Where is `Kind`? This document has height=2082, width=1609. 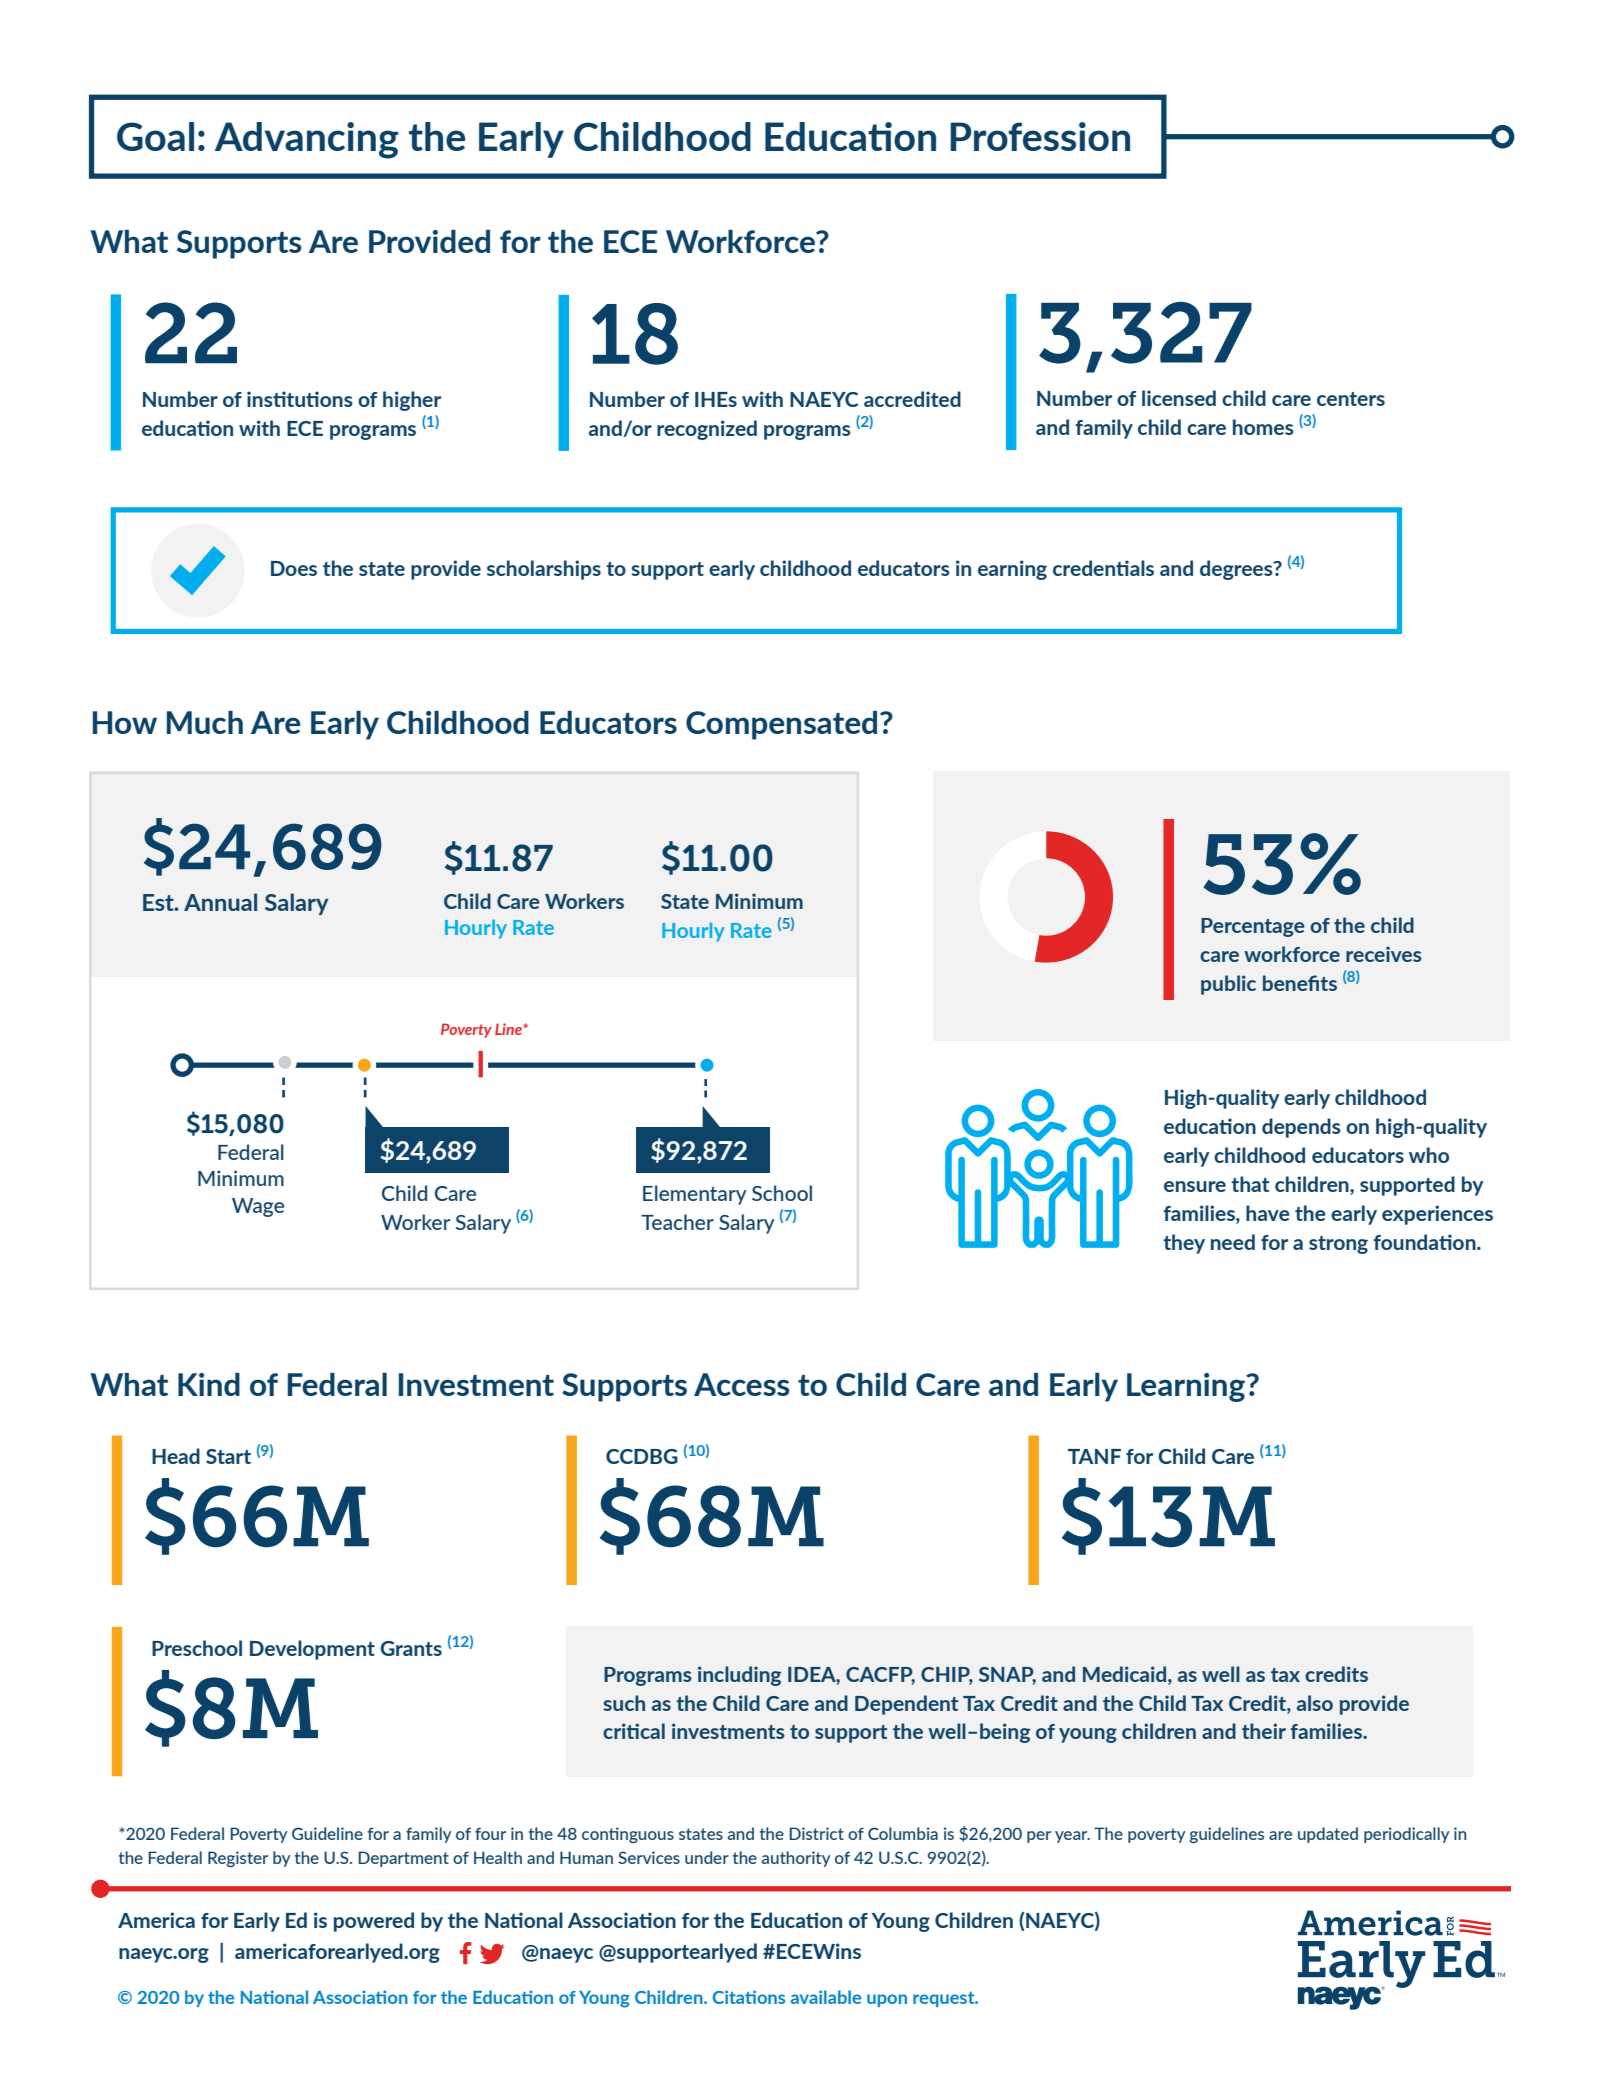
Kind is located at coordinates (209, 1384).
